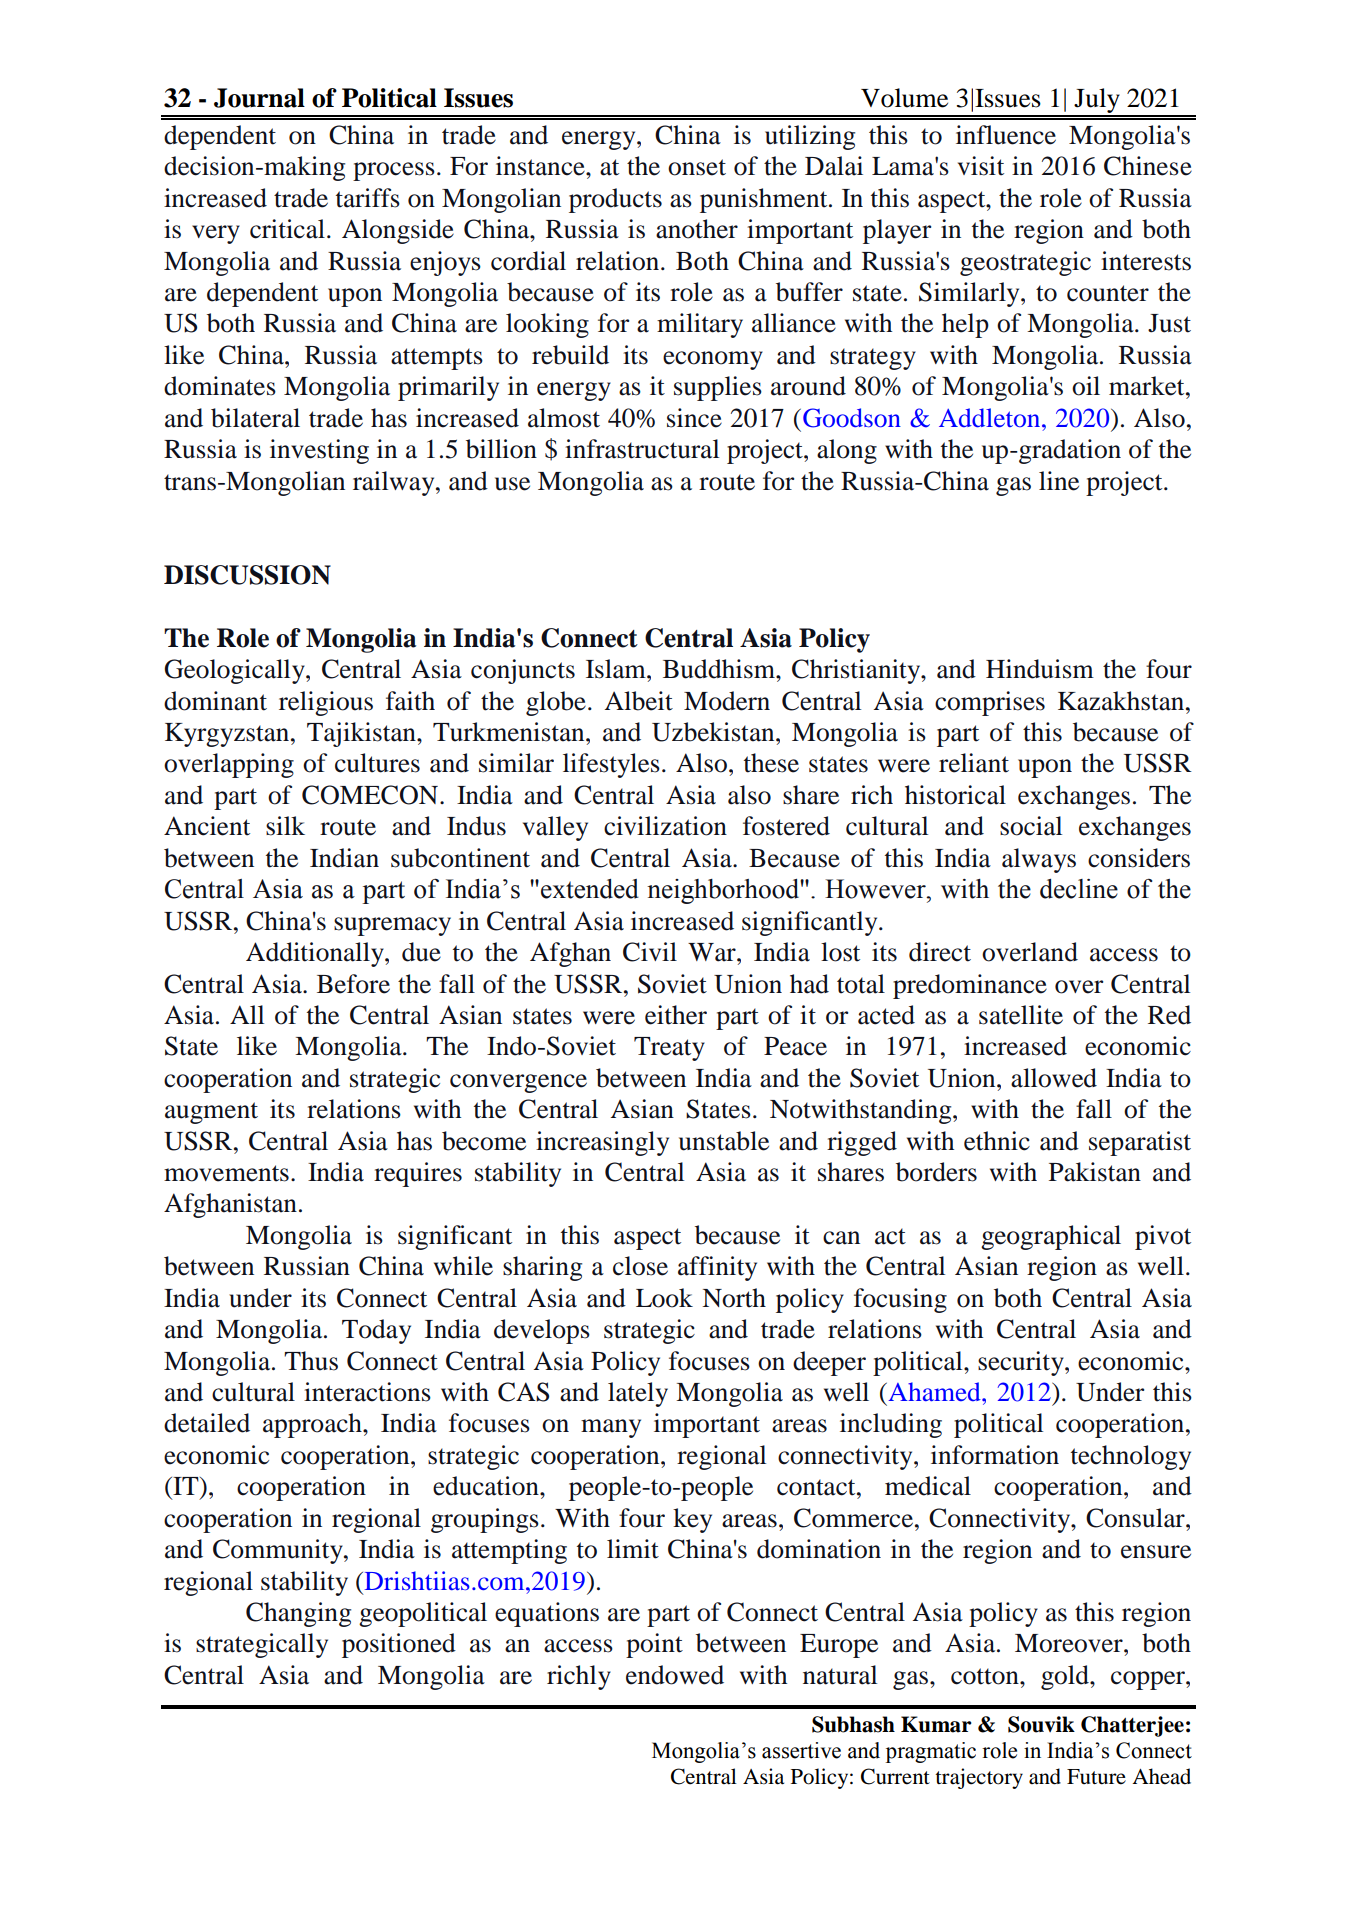  What do you see at coordinates (713, 952) in the image?
I see `War` at bounding box center [713, 952].
